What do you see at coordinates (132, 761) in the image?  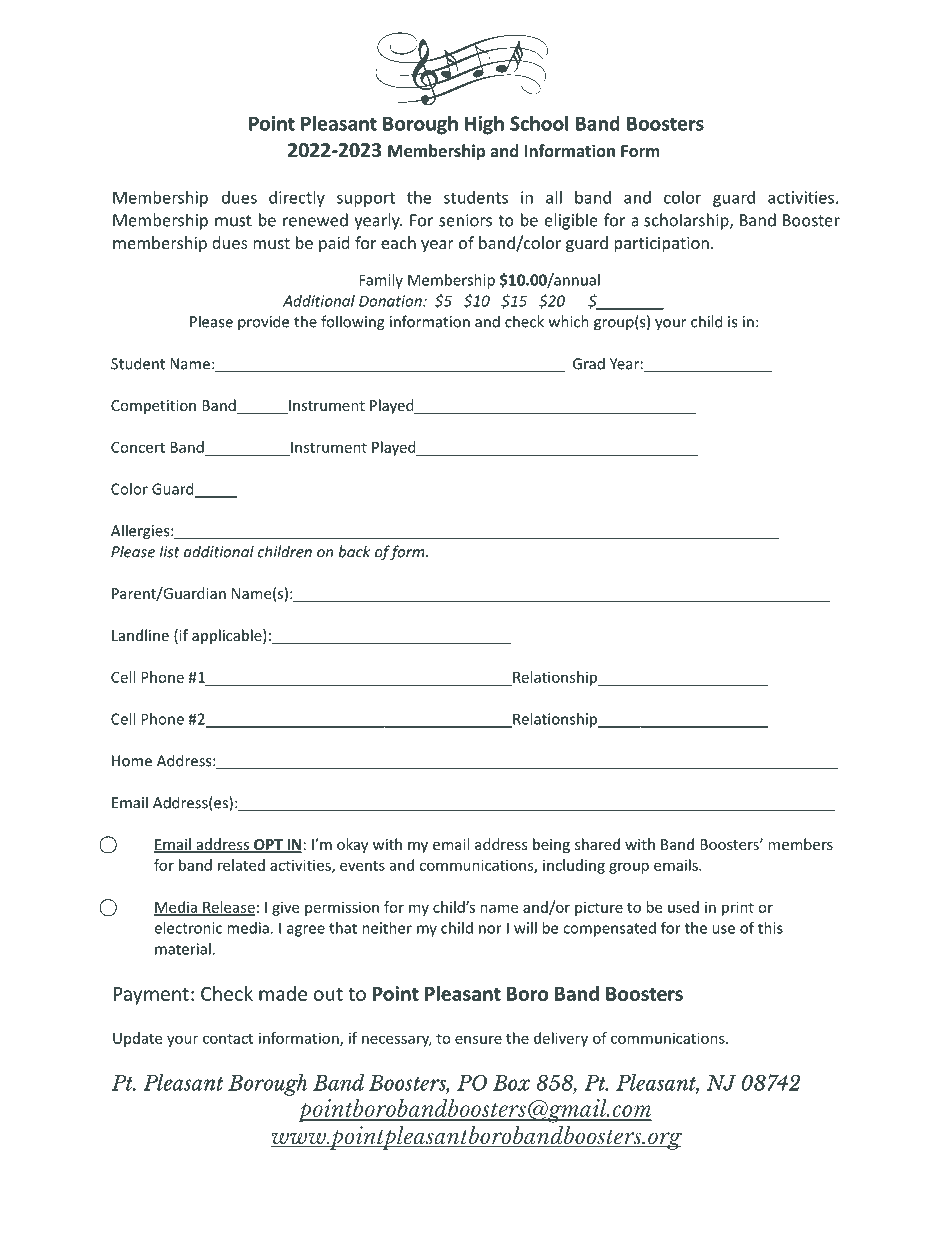 I see `Home` at bounding box center [132, 761].
